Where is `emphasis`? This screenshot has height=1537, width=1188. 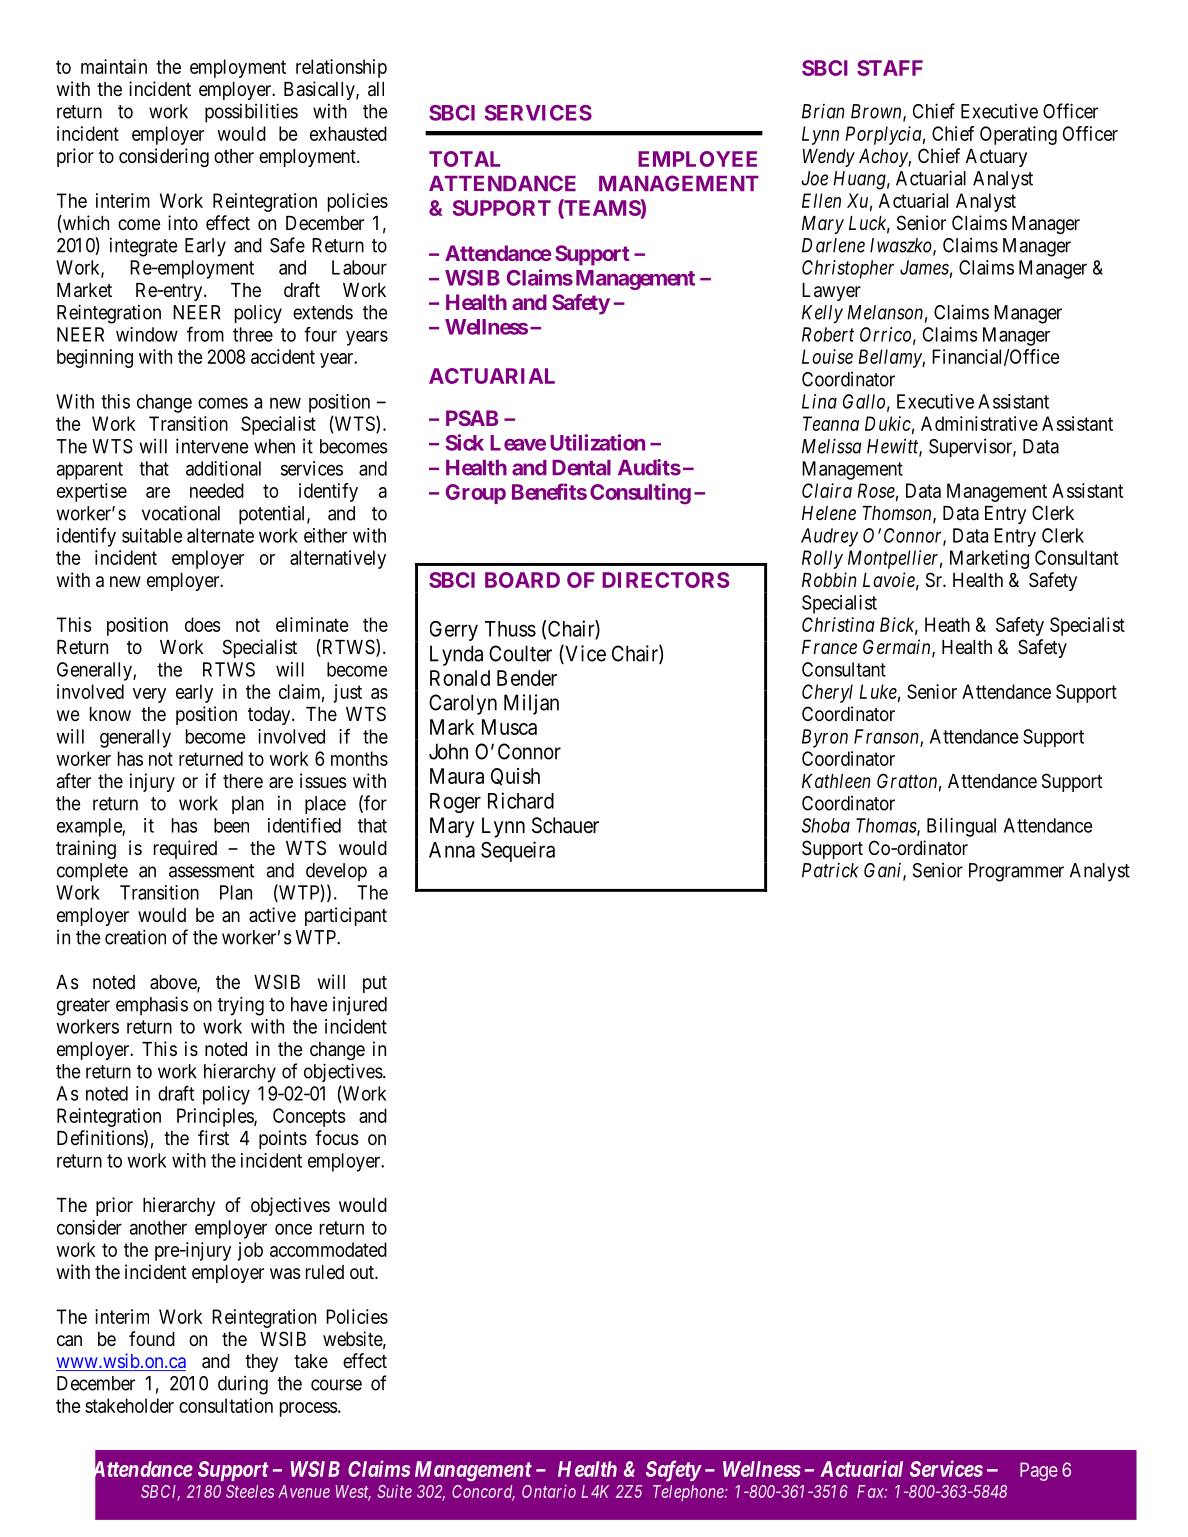 emphasis is located at coordinates (152, 1005).
